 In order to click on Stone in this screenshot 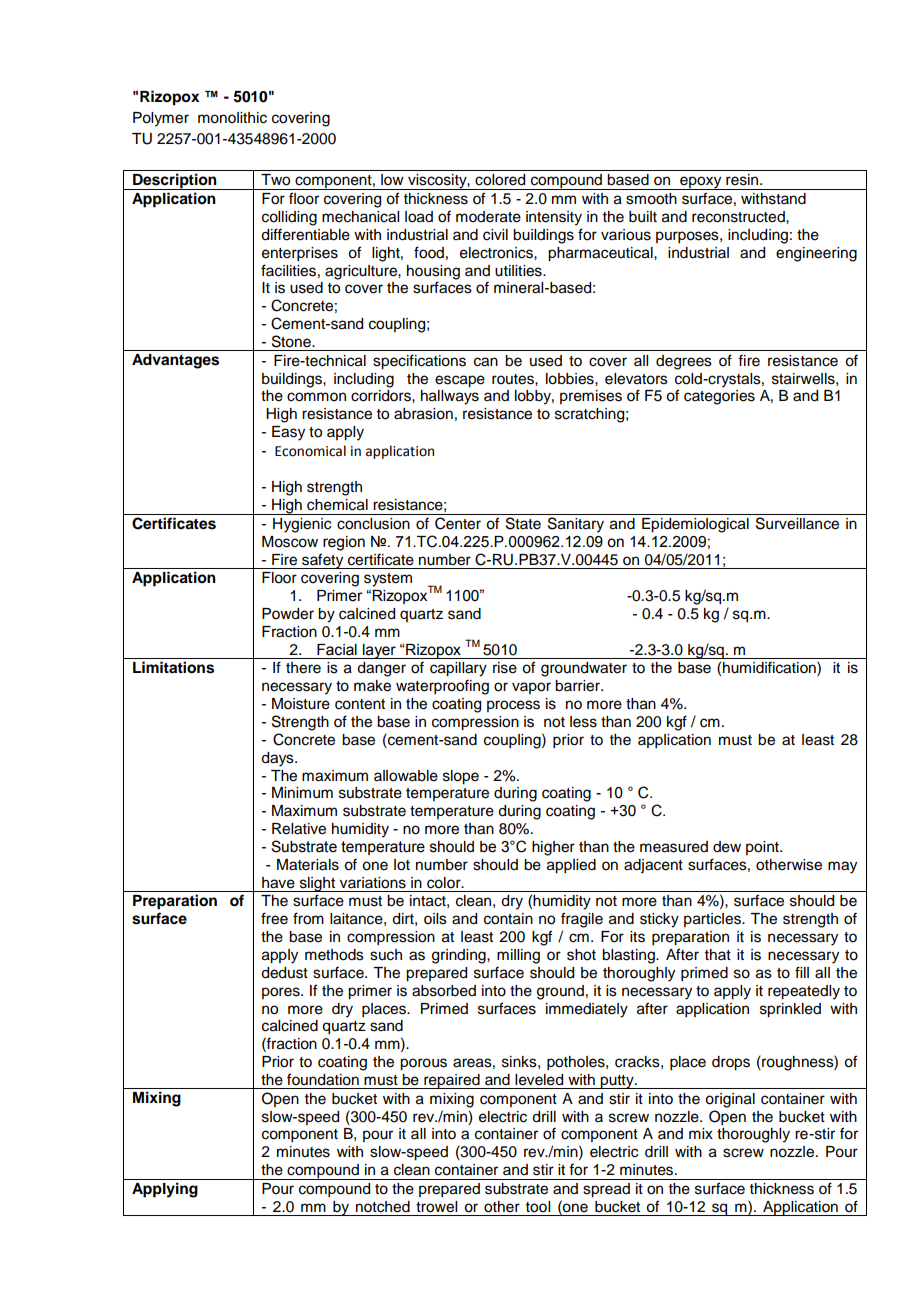, I will do `click(292, 341)`.
